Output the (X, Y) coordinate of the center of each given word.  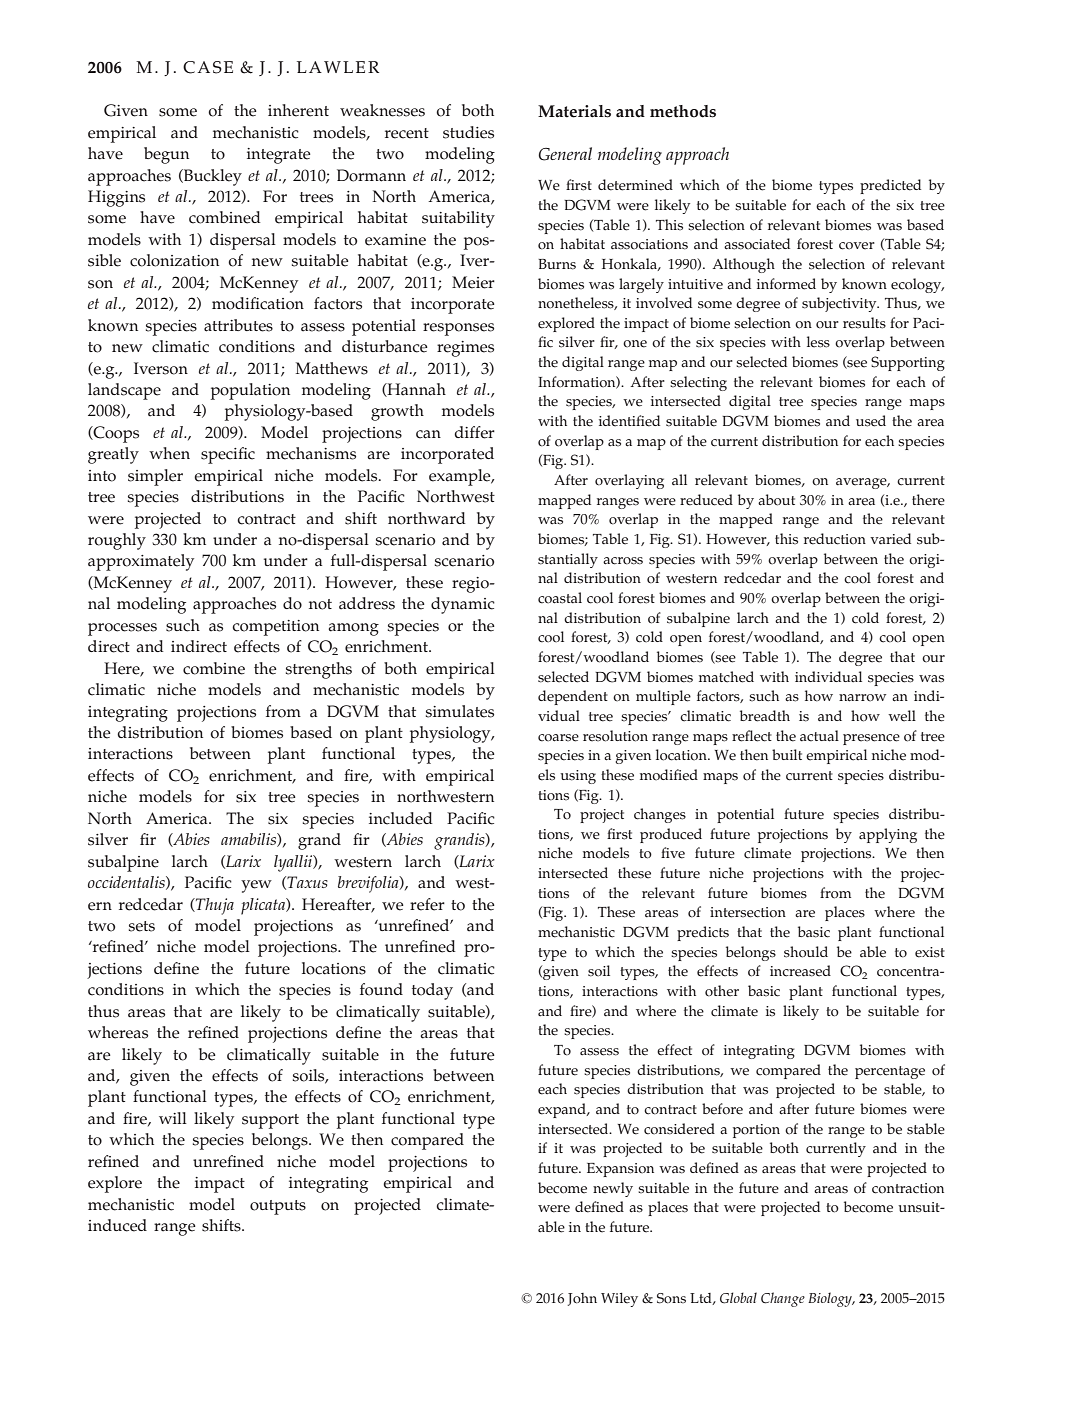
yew (256, 886)
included (401, 818)
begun (166, 155)
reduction (835, 539)
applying (888, 835)
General (565, 154)
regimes (465, 349)
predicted (890, 186)
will (173, 1118)
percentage (890, 1072)
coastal (560, 598)
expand (563, 1110)
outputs (278, 1207)
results (864, 323)
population (250, 391)
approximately (141, 562)
